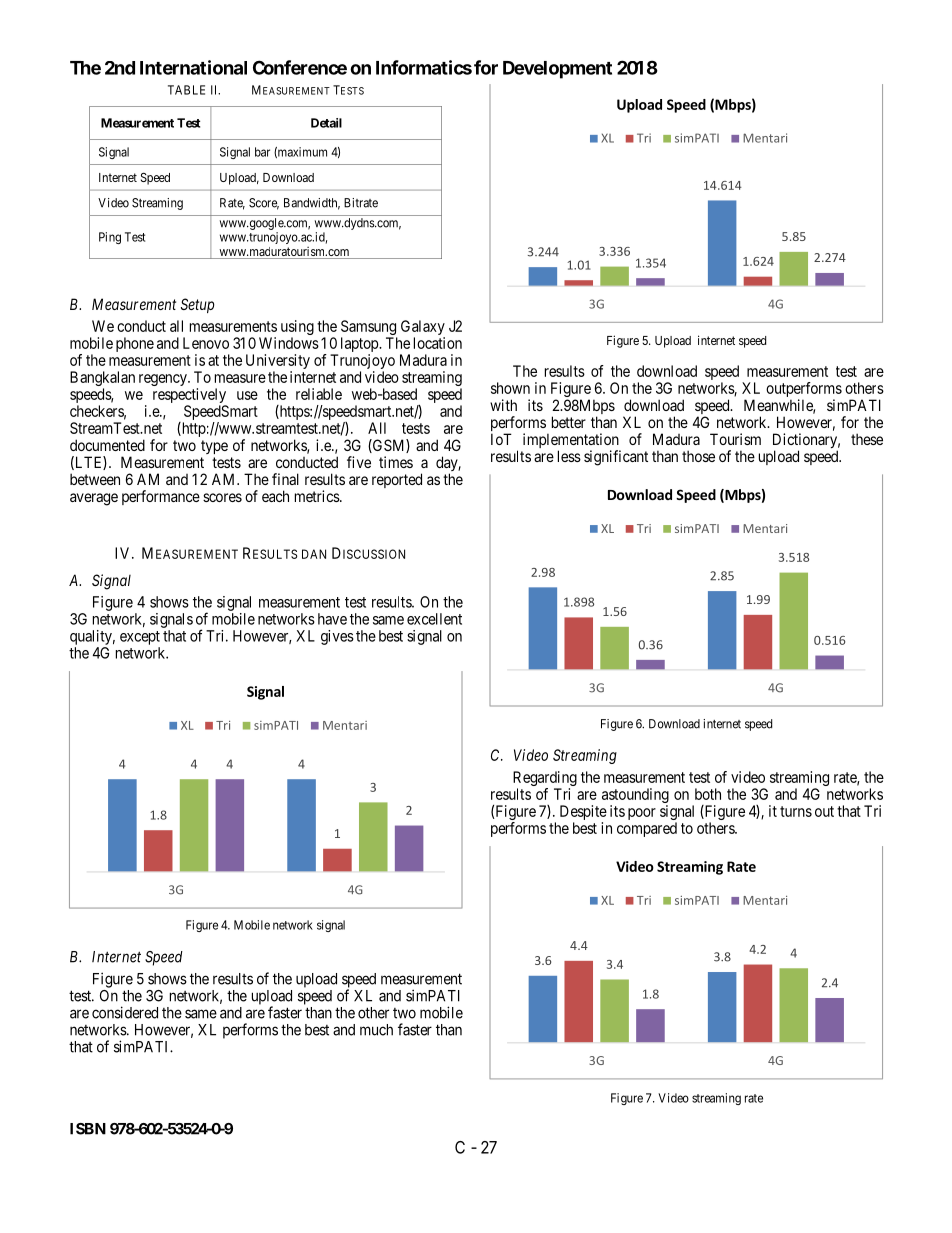  Describe the element at coordinates (214, 447) in the screenshot. I see `type` at that location.
